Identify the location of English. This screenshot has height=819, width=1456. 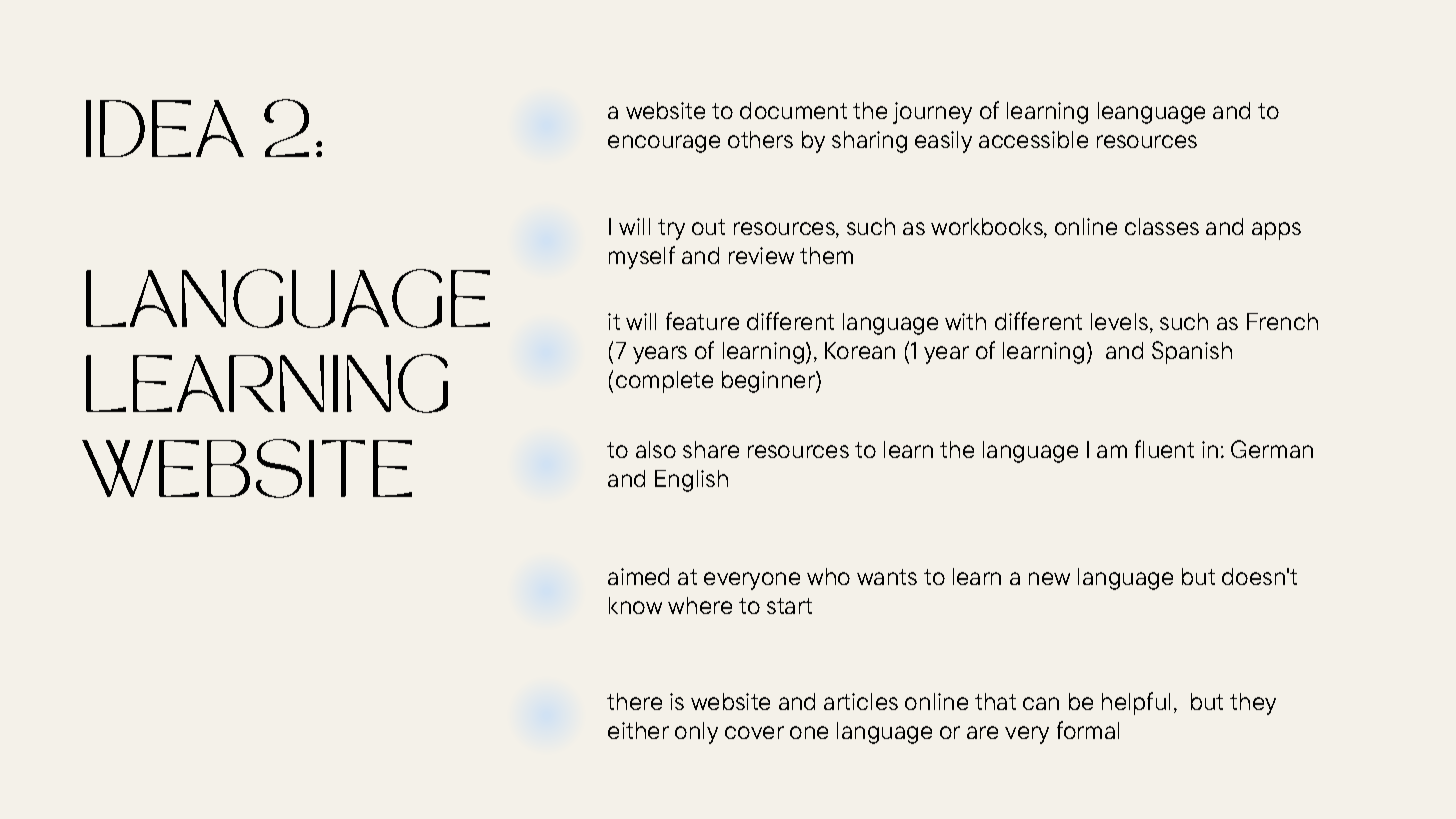
(691, 481).
